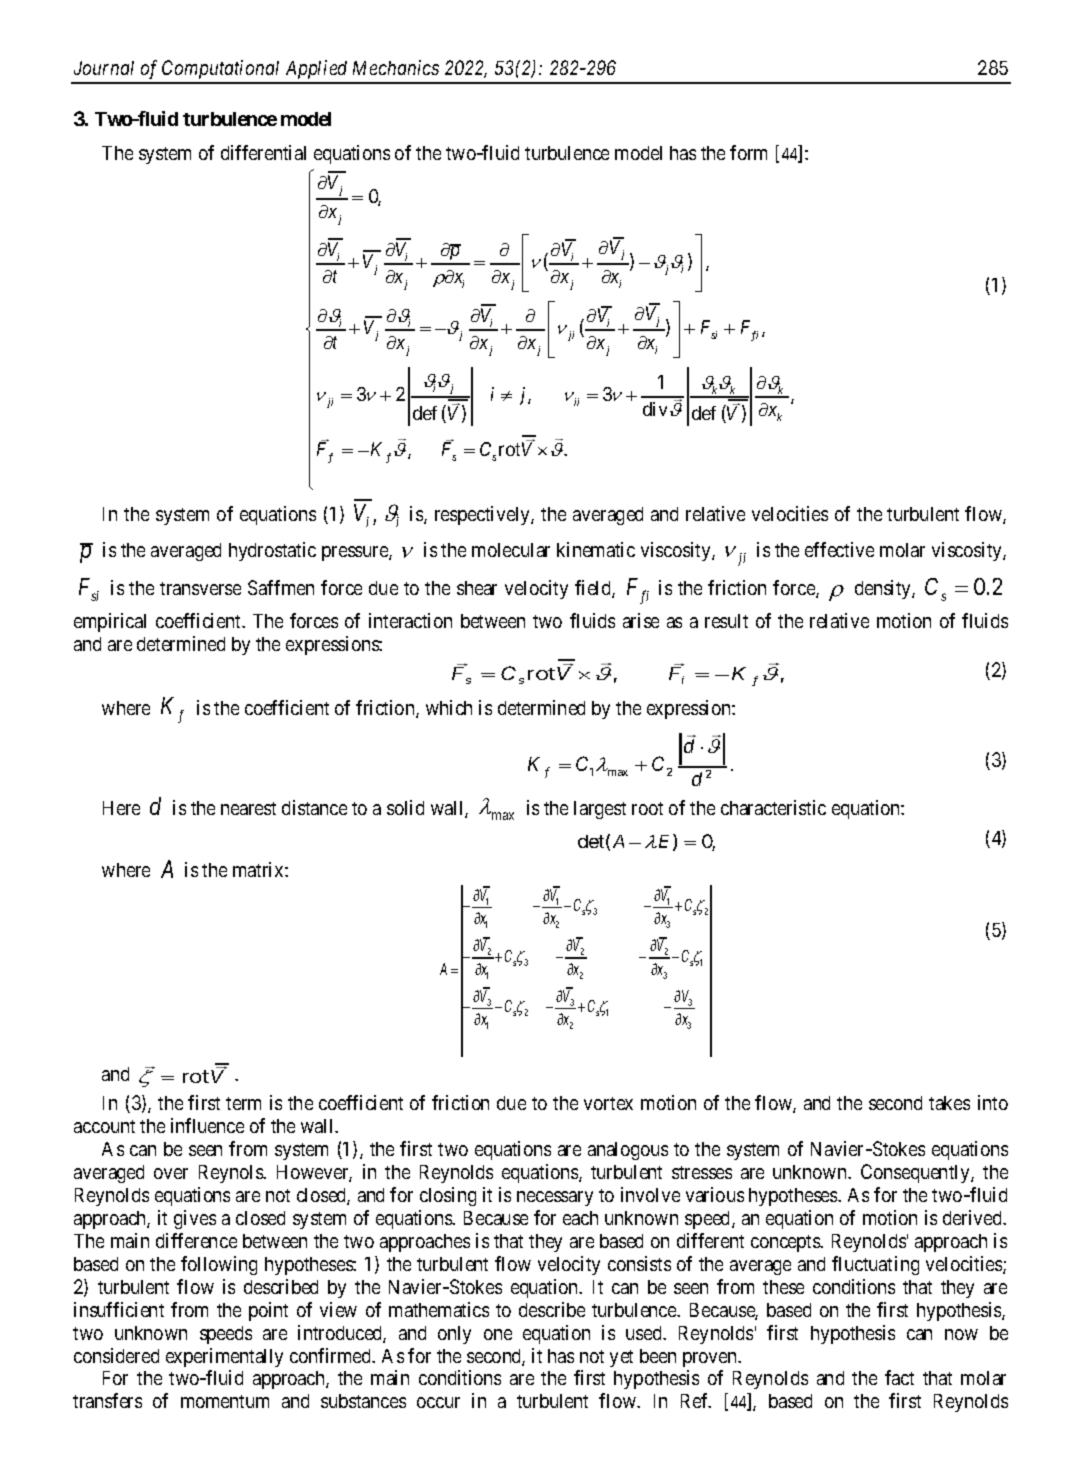  Describe the element at coordinates (899, 1377) in the screenshot. I see `fact` at that location.
